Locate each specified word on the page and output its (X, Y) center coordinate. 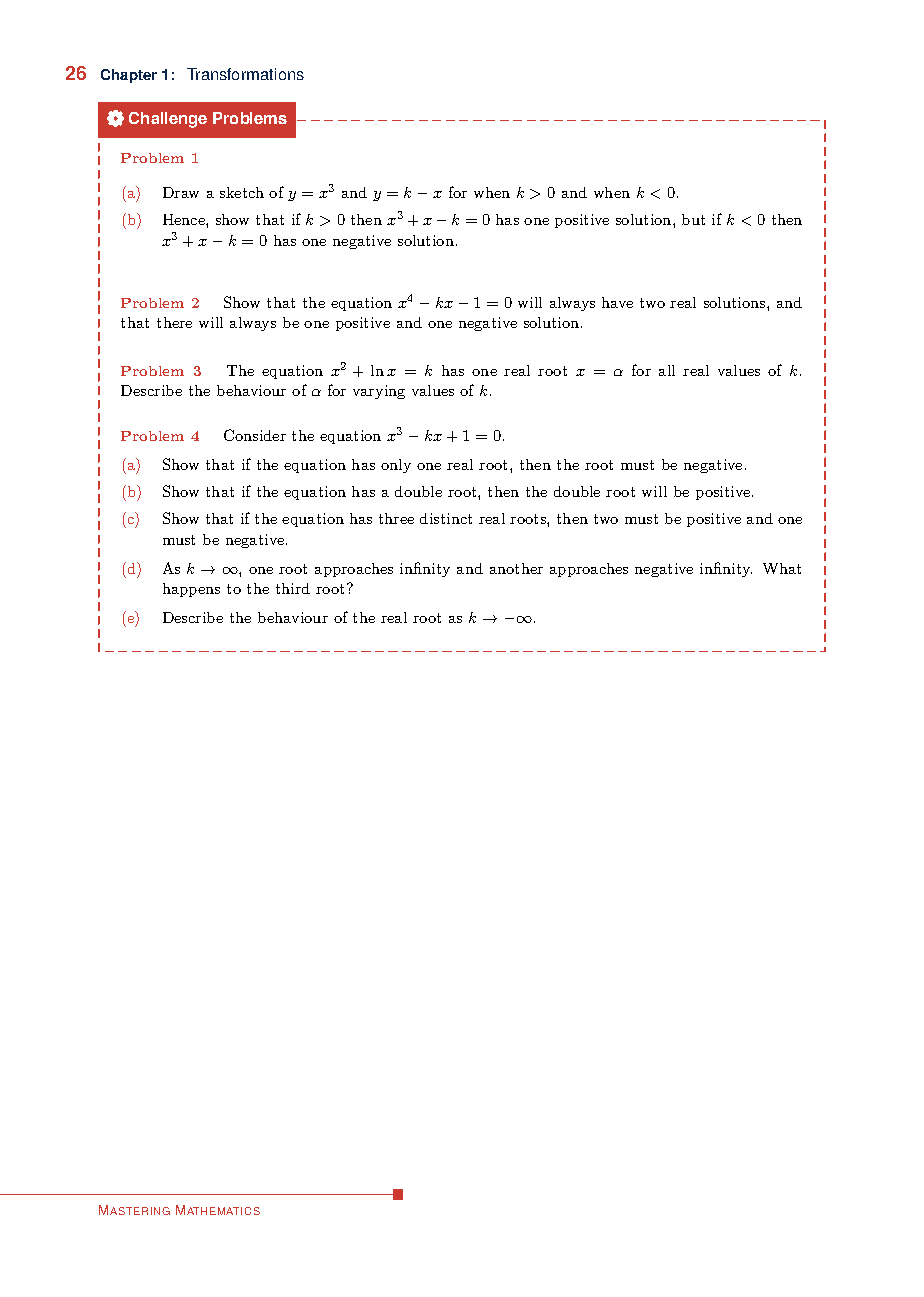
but (693, 219)
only (396, 466)
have (617, 302)
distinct (446, 518)
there (174, 322)
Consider (255, 435)
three (396, 518)
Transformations (245, 74)
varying (379, 392)
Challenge (168, 120)
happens (191, 590)
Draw (181, 192)
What (782, 568)
